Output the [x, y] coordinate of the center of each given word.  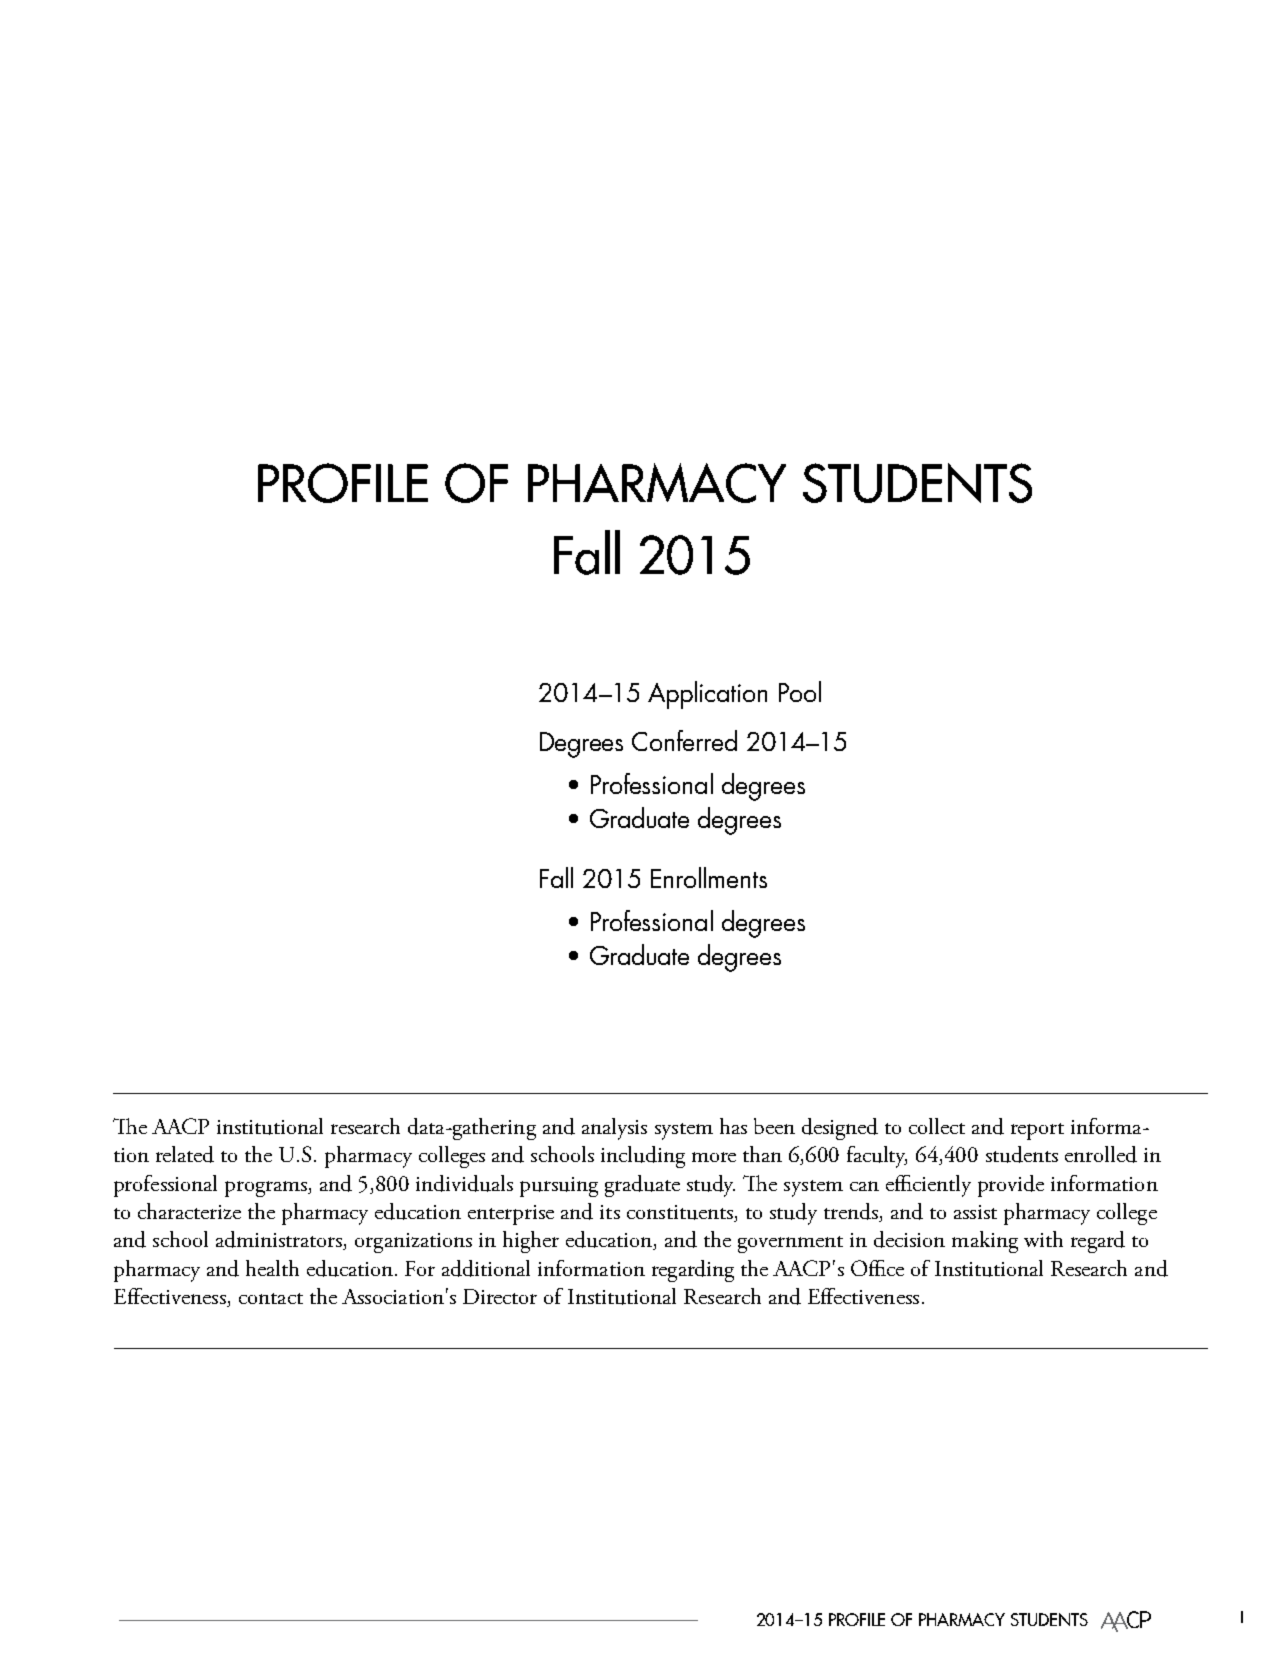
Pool [800, 691]
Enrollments [709, 877]
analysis [614, 1129]
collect [937, 1126]
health [272, 1268]
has [733, 1126]
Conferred [684, 740]
